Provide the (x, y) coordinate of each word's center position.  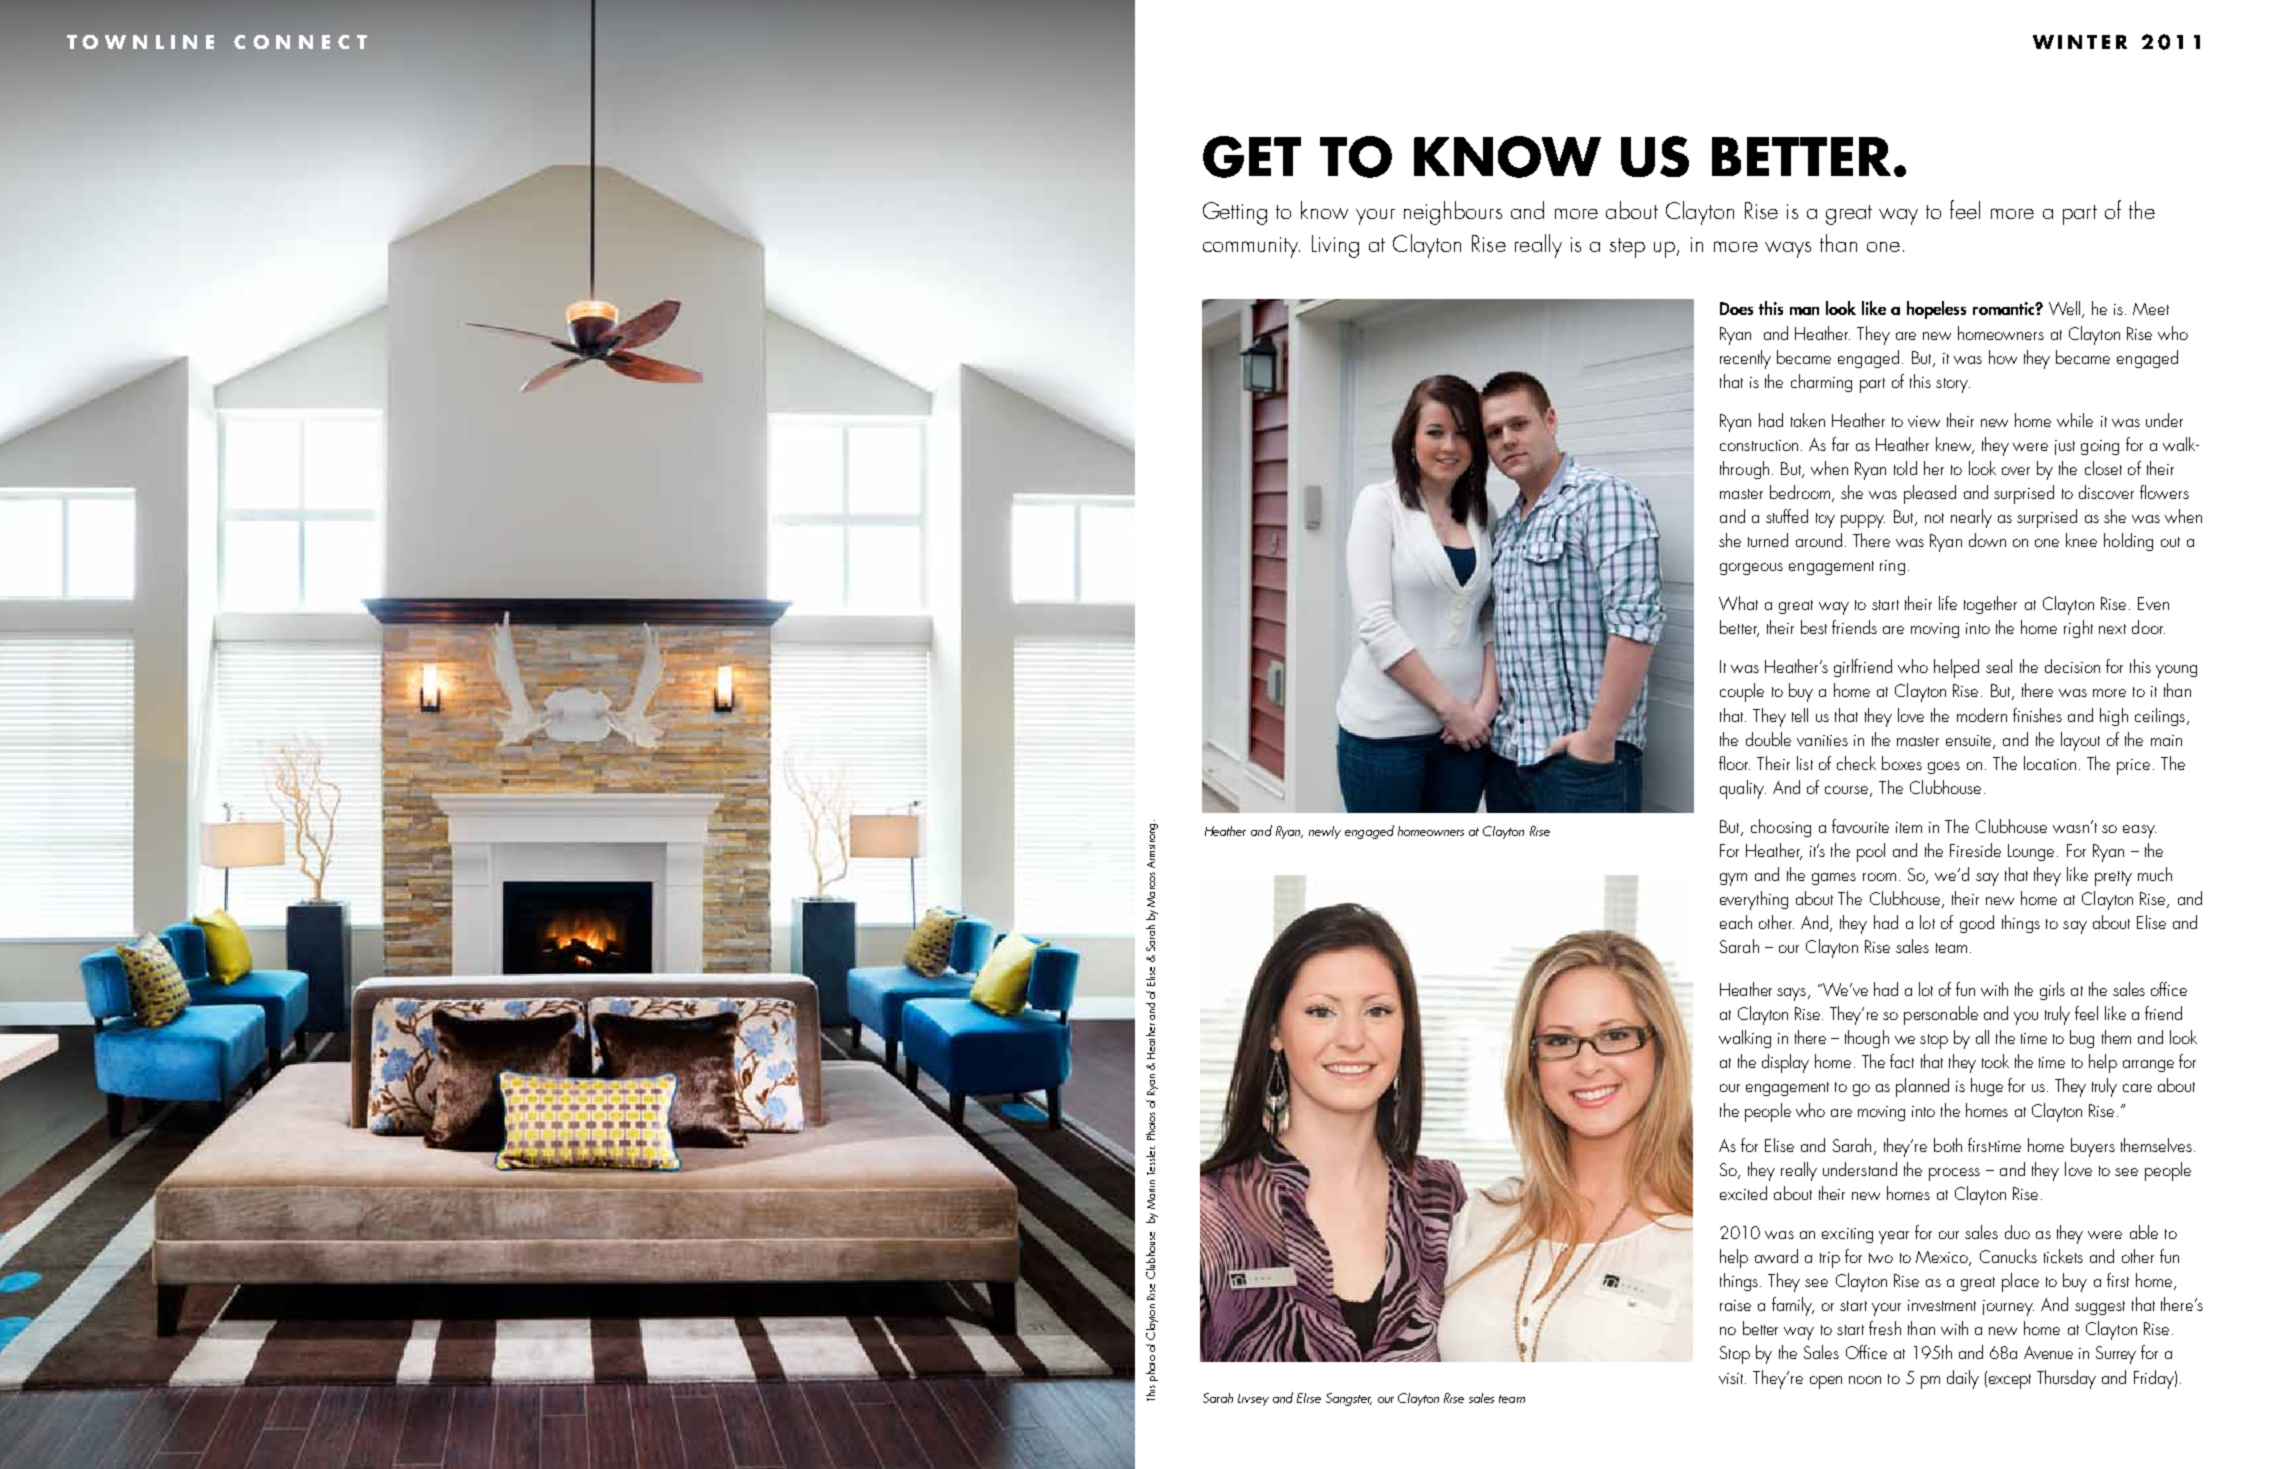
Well (2064, 308)
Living (1335, 246)
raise (1735, 1305)
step (1627, 248)
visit (1732, 1378)
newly (1325, 832)
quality (1743, 789)
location (2050, 763)
